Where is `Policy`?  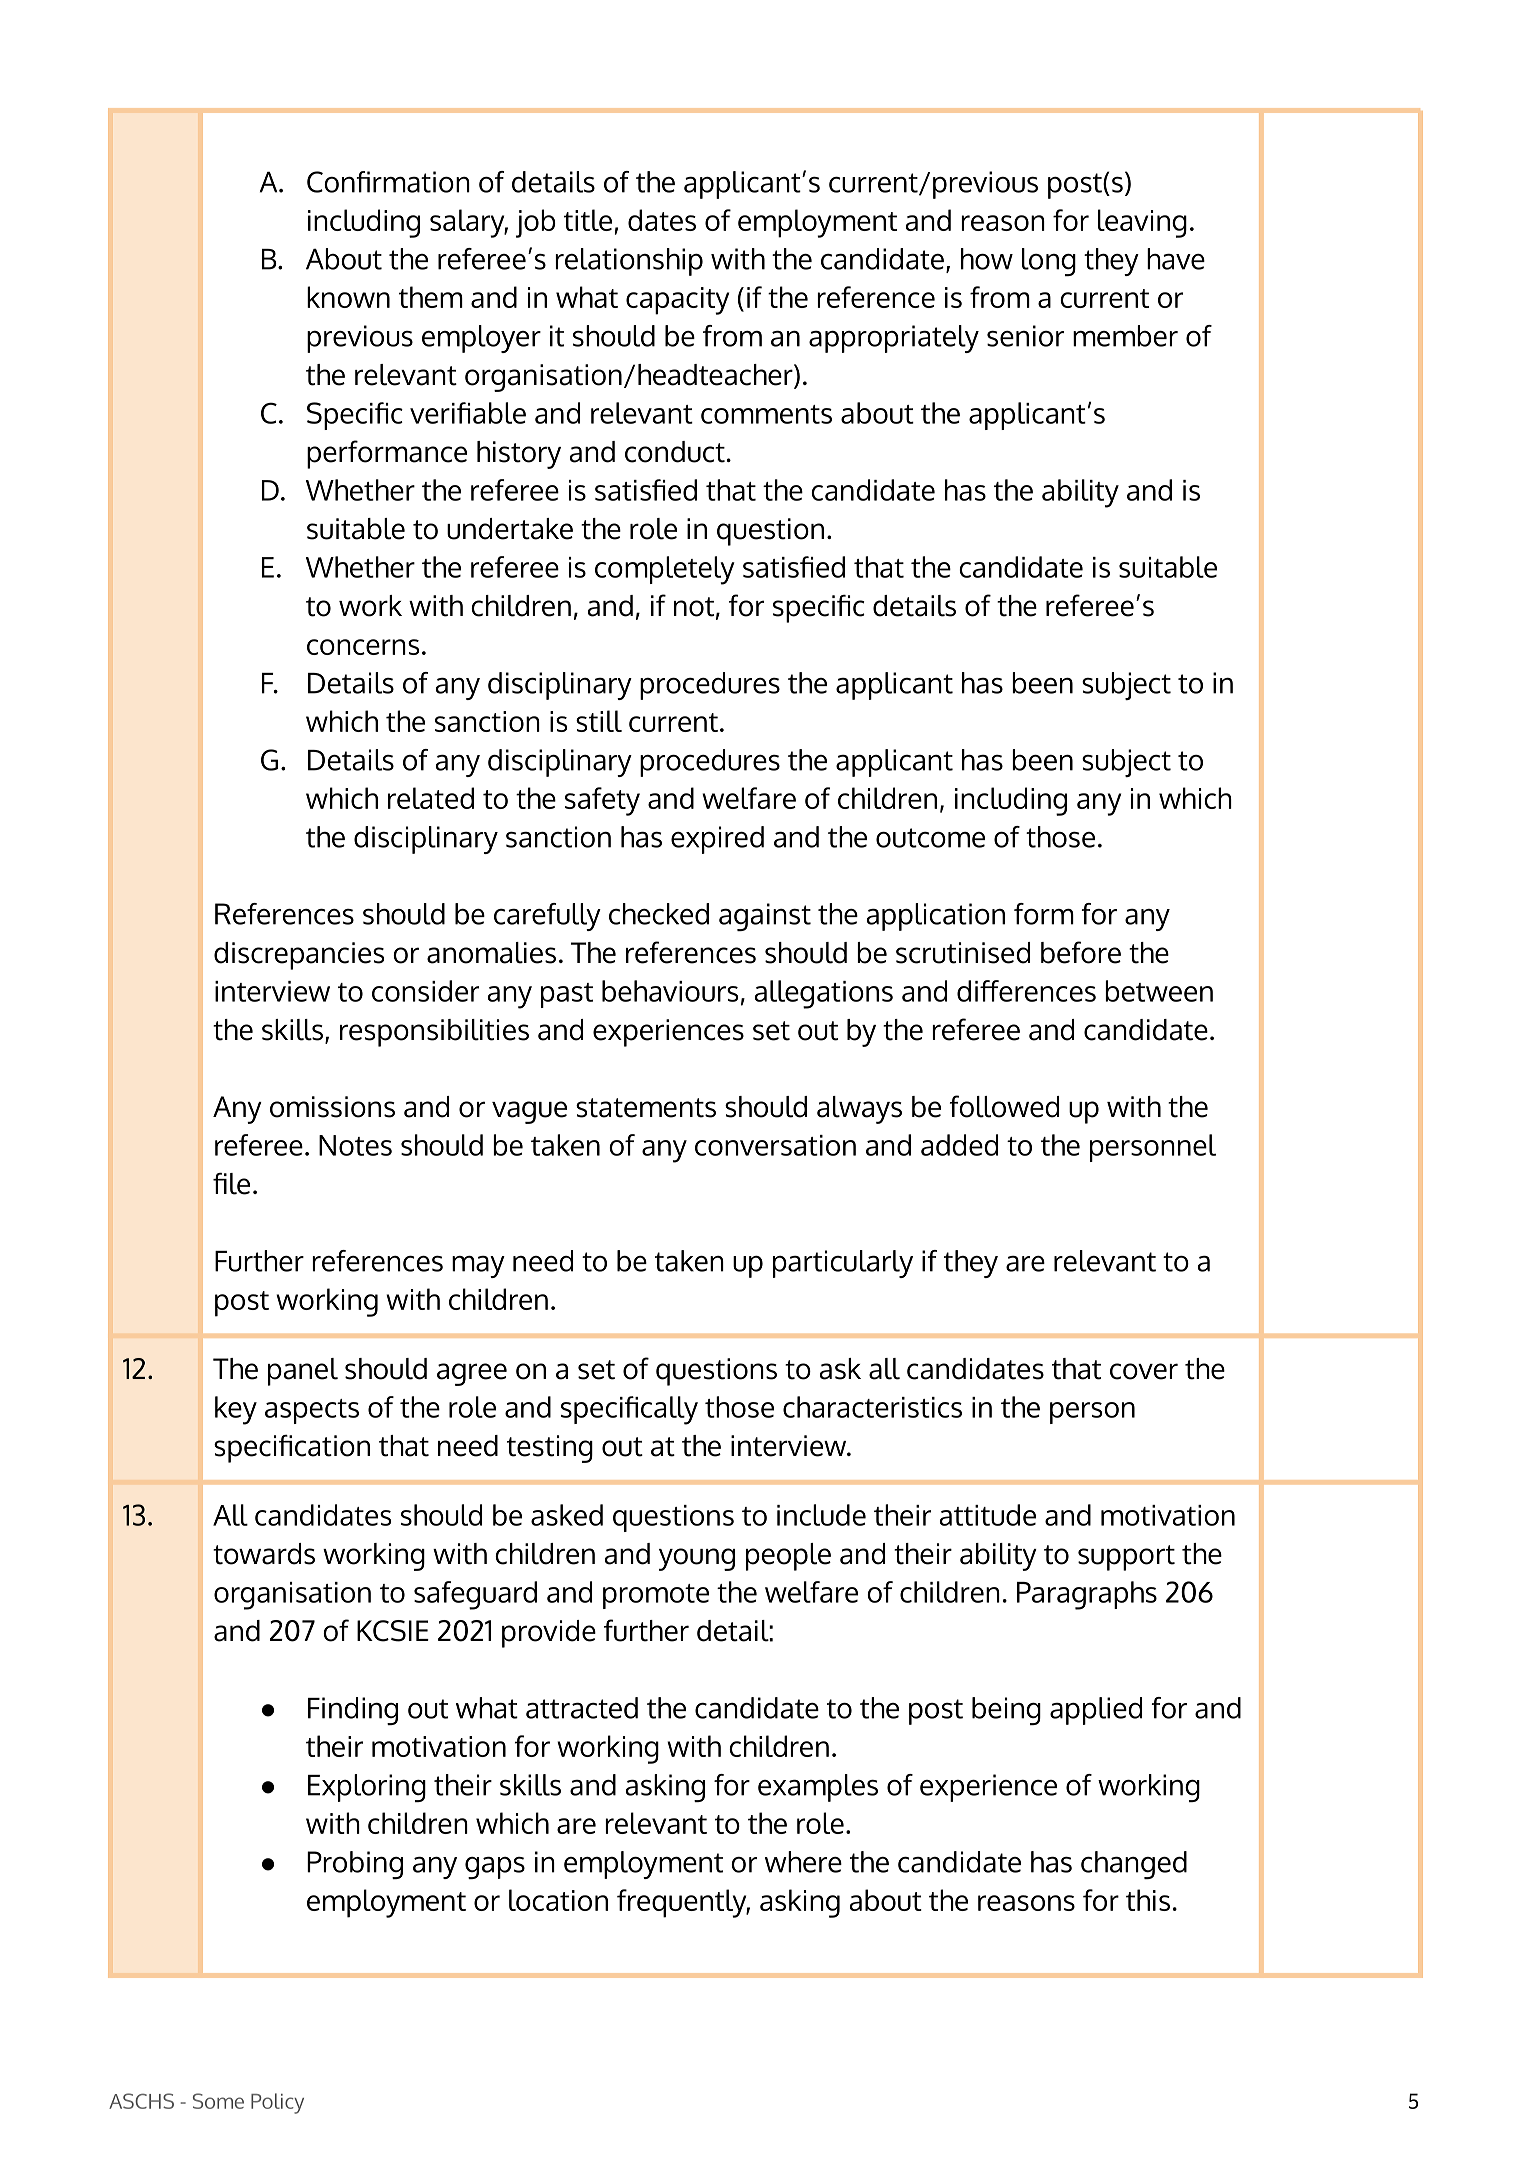
Policy is located at coordinates (277, 2103).
